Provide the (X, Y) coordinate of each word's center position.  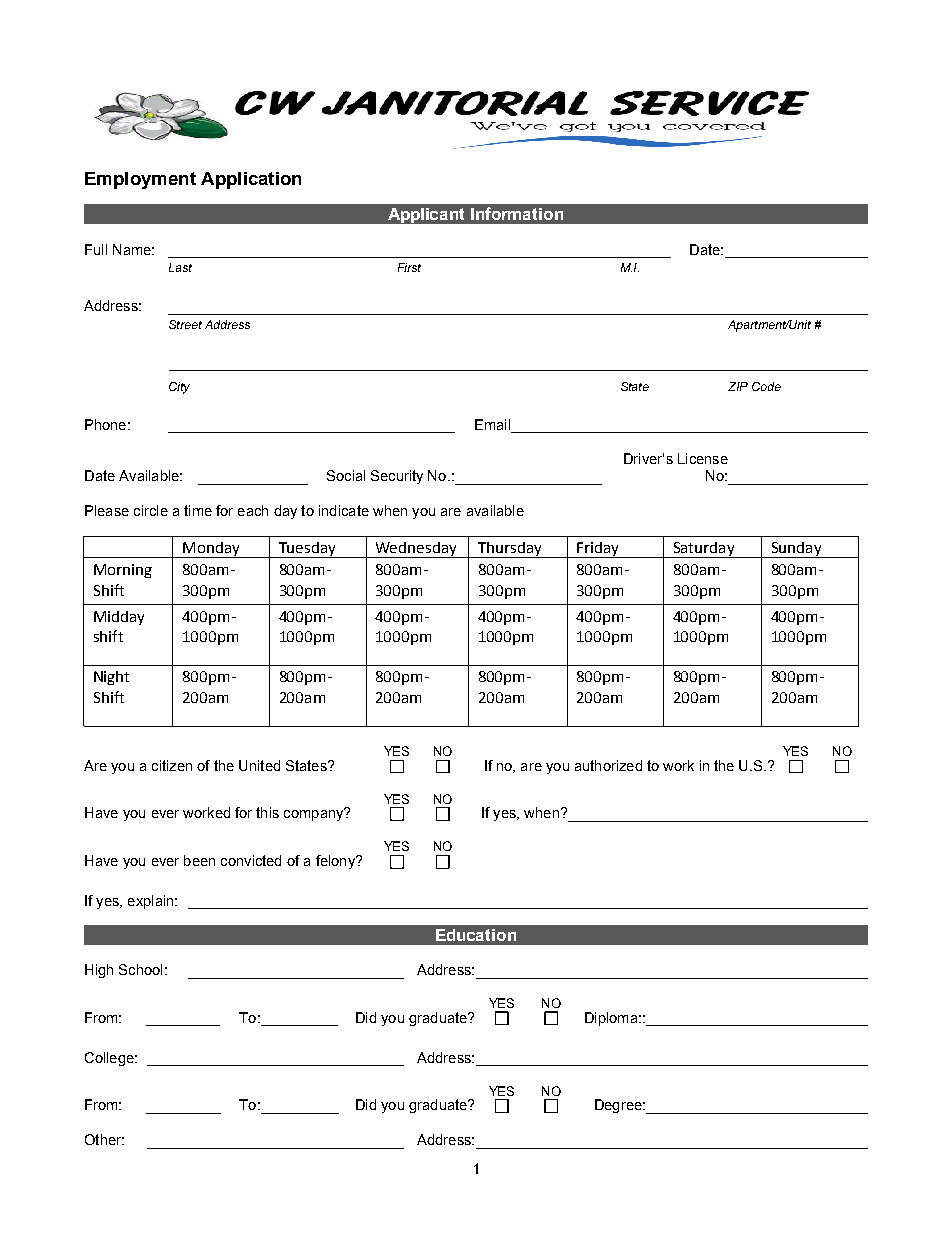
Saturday (704, 550)
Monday (211, 550)
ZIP (738, 386)
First (409, 267)
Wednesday (416, 550)
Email (492, 424)
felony (336, 862)
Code (766, 386)
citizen (172, 765)
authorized (608, 765)
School (140, 969)
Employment (140, 180)
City (179, 388)
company (315, 814)
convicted (251, 860)
